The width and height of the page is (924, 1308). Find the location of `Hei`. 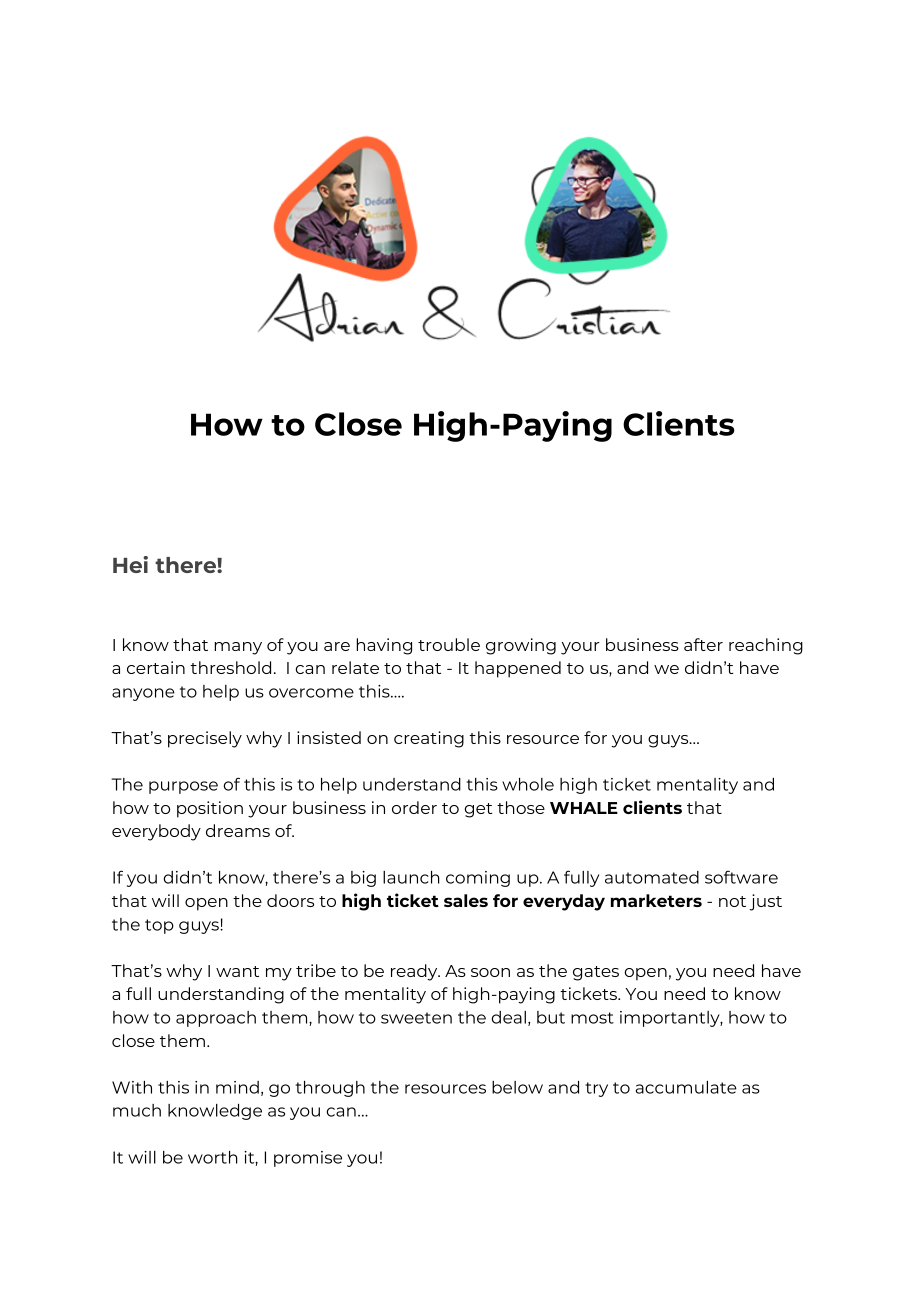

Hei is located at coordinates (130, 564).
